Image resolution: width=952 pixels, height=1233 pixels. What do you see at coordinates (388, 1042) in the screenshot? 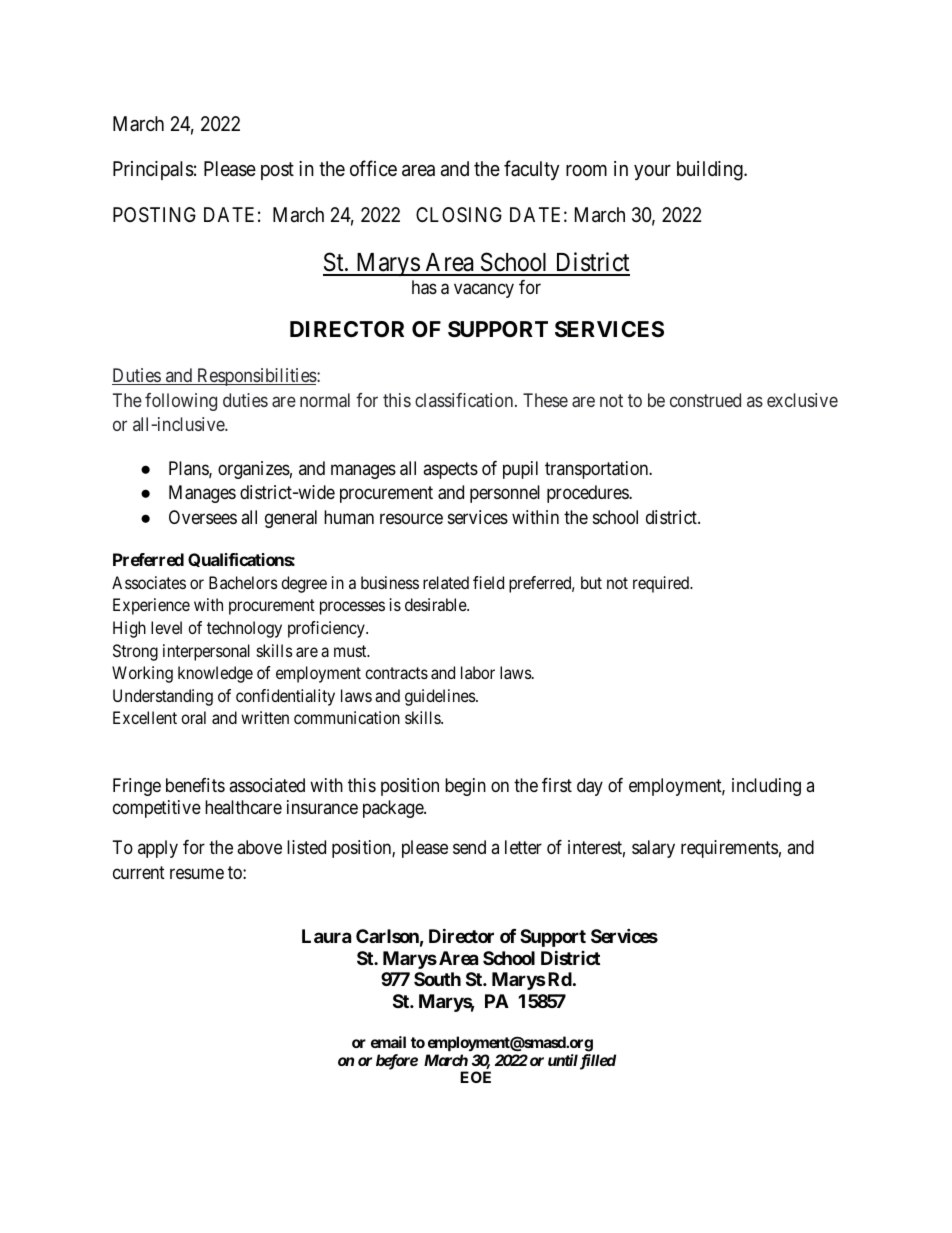
I see `email` at bounding box center [388, 1042].
